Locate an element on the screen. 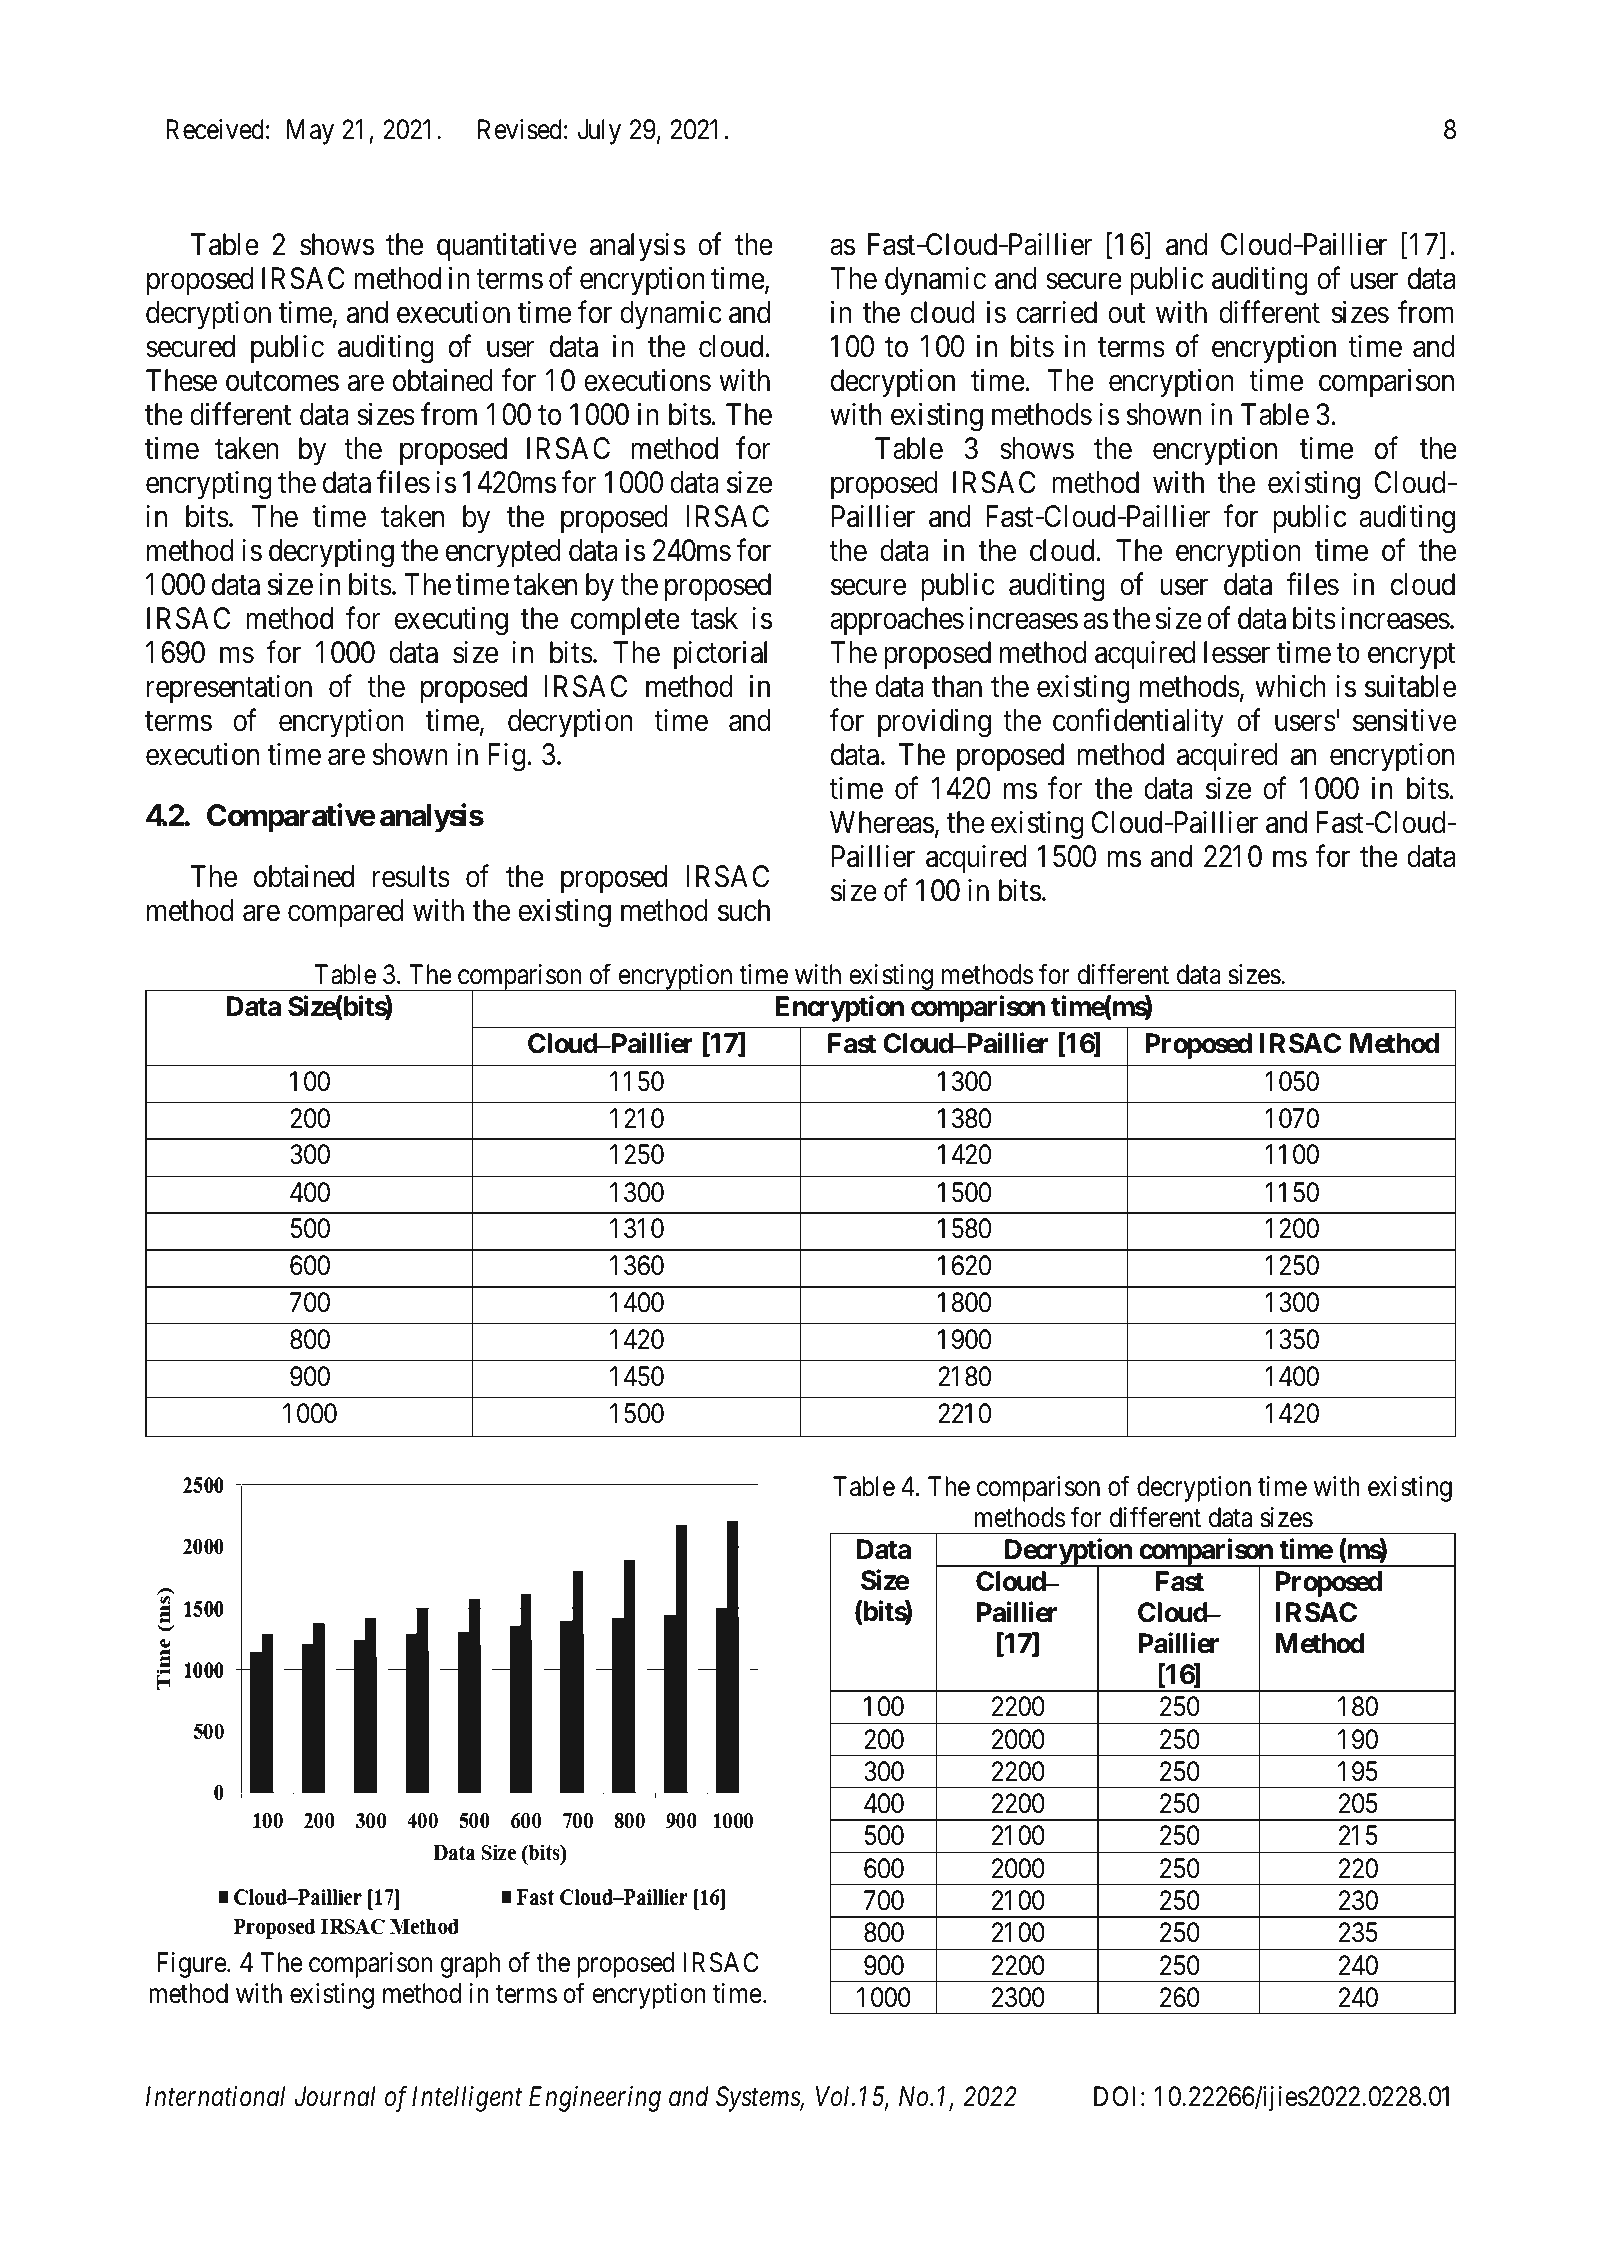 This screenshot has height=2265, width=1601. Whereas is located at coordinates (882, 822).
